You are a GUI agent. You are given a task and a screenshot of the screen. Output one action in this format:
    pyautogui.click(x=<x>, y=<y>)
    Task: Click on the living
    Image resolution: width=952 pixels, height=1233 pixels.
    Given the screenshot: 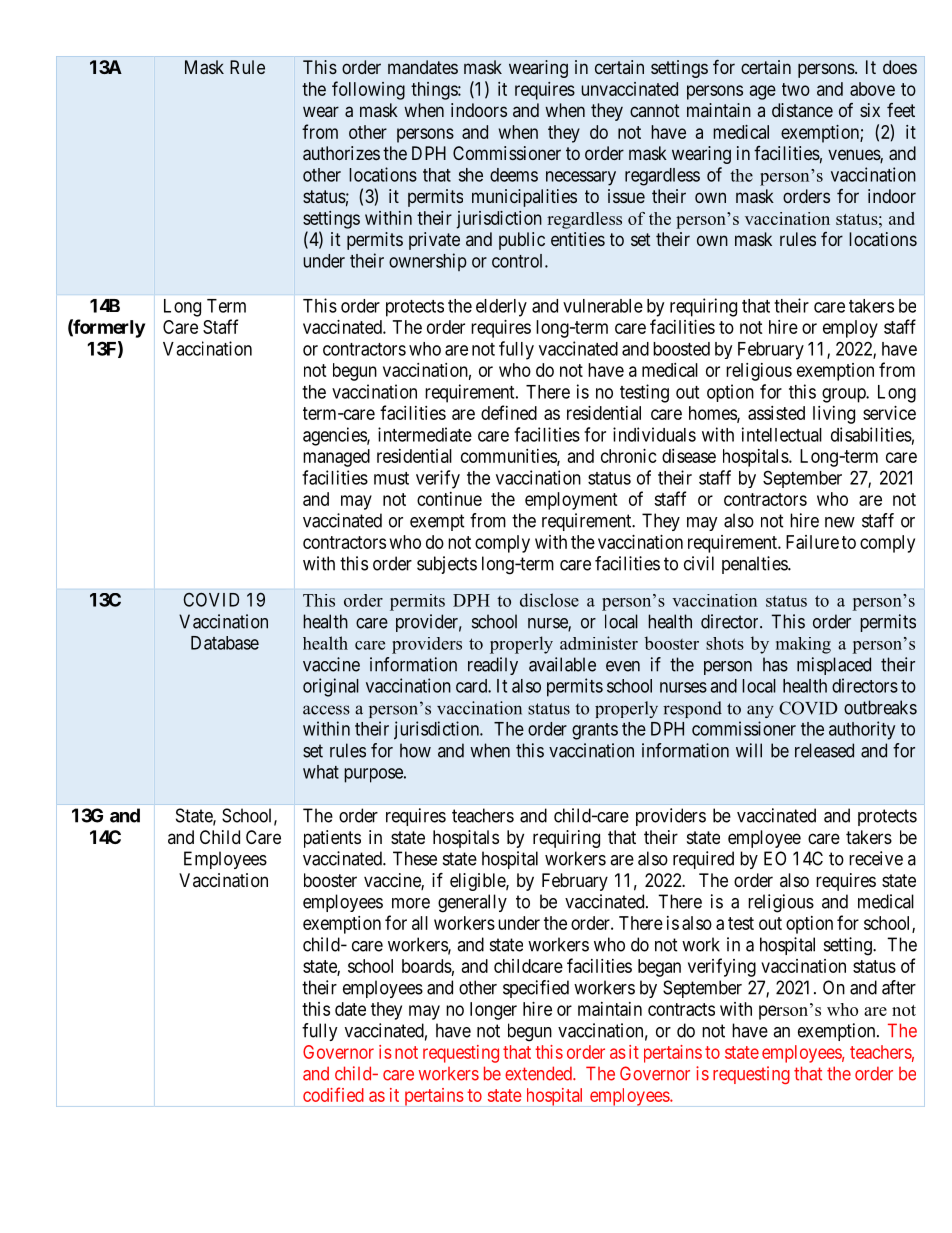 What is the action you would take?
    pyautogui.click(x=834, y=415)
